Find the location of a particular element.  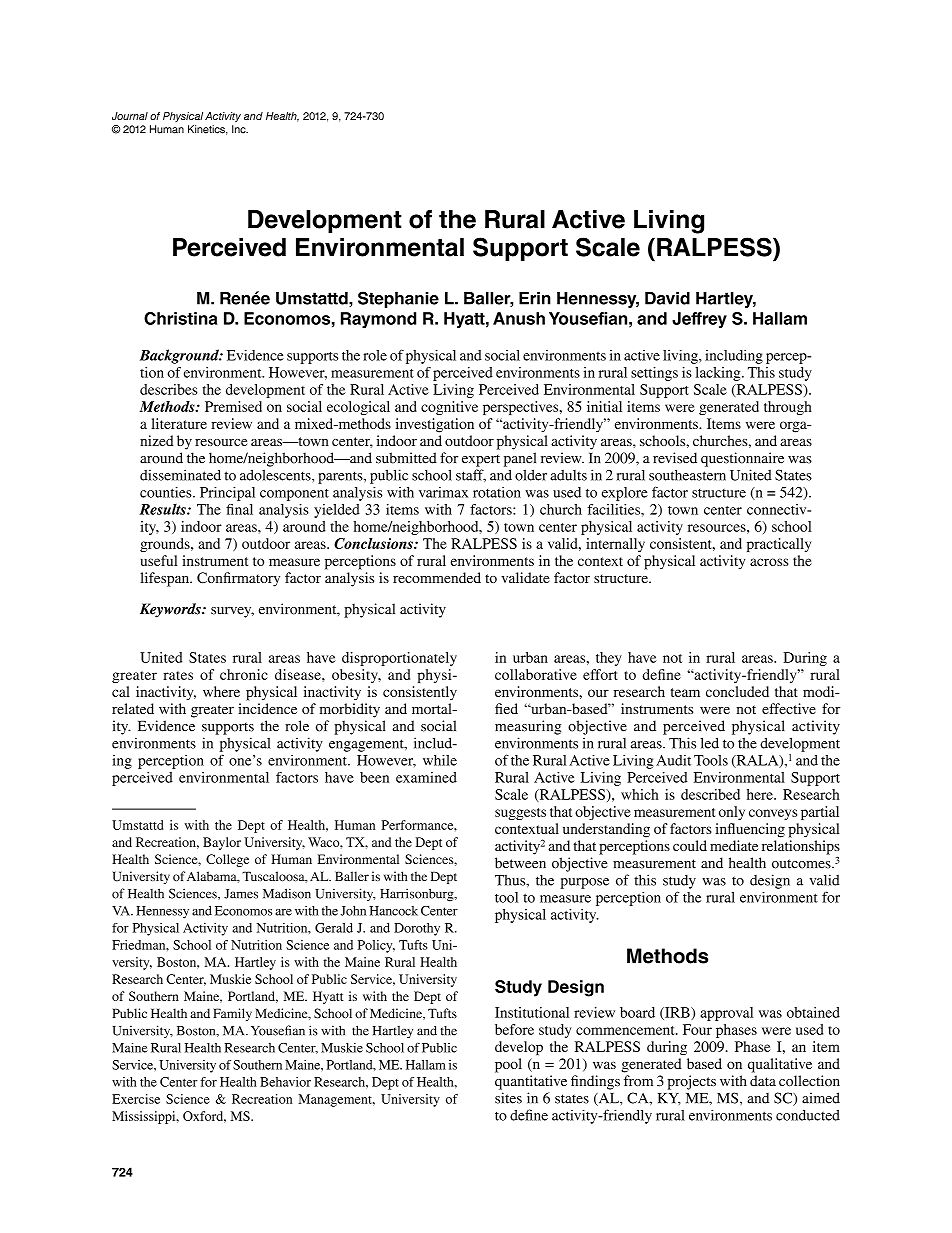

data is located at coordinates (763, 1080).
